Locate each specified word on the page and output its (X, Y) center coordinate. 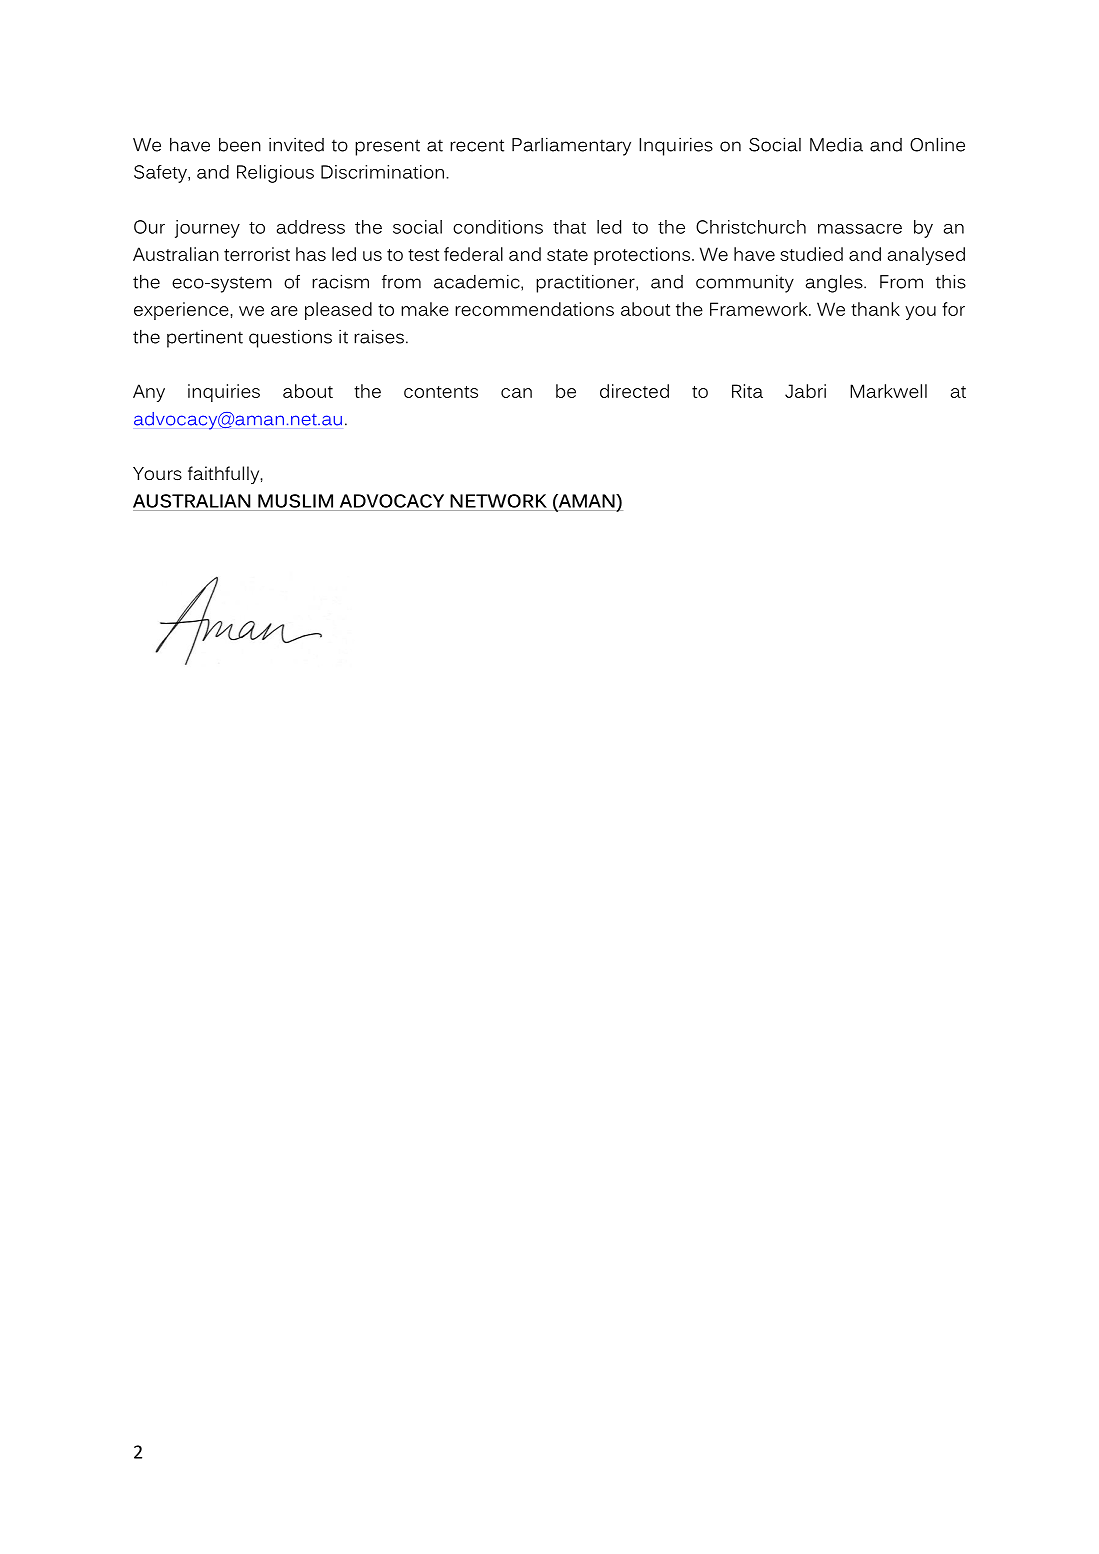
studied (811, 254)
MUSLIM (295, 501)
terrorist (257, 254)
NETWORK (498, 501)
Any (149, 393)
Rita (747, 391)
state (567, 255)
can (516, 393)
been (240, 144)
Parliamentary (571, 146)
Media (836, 144)
